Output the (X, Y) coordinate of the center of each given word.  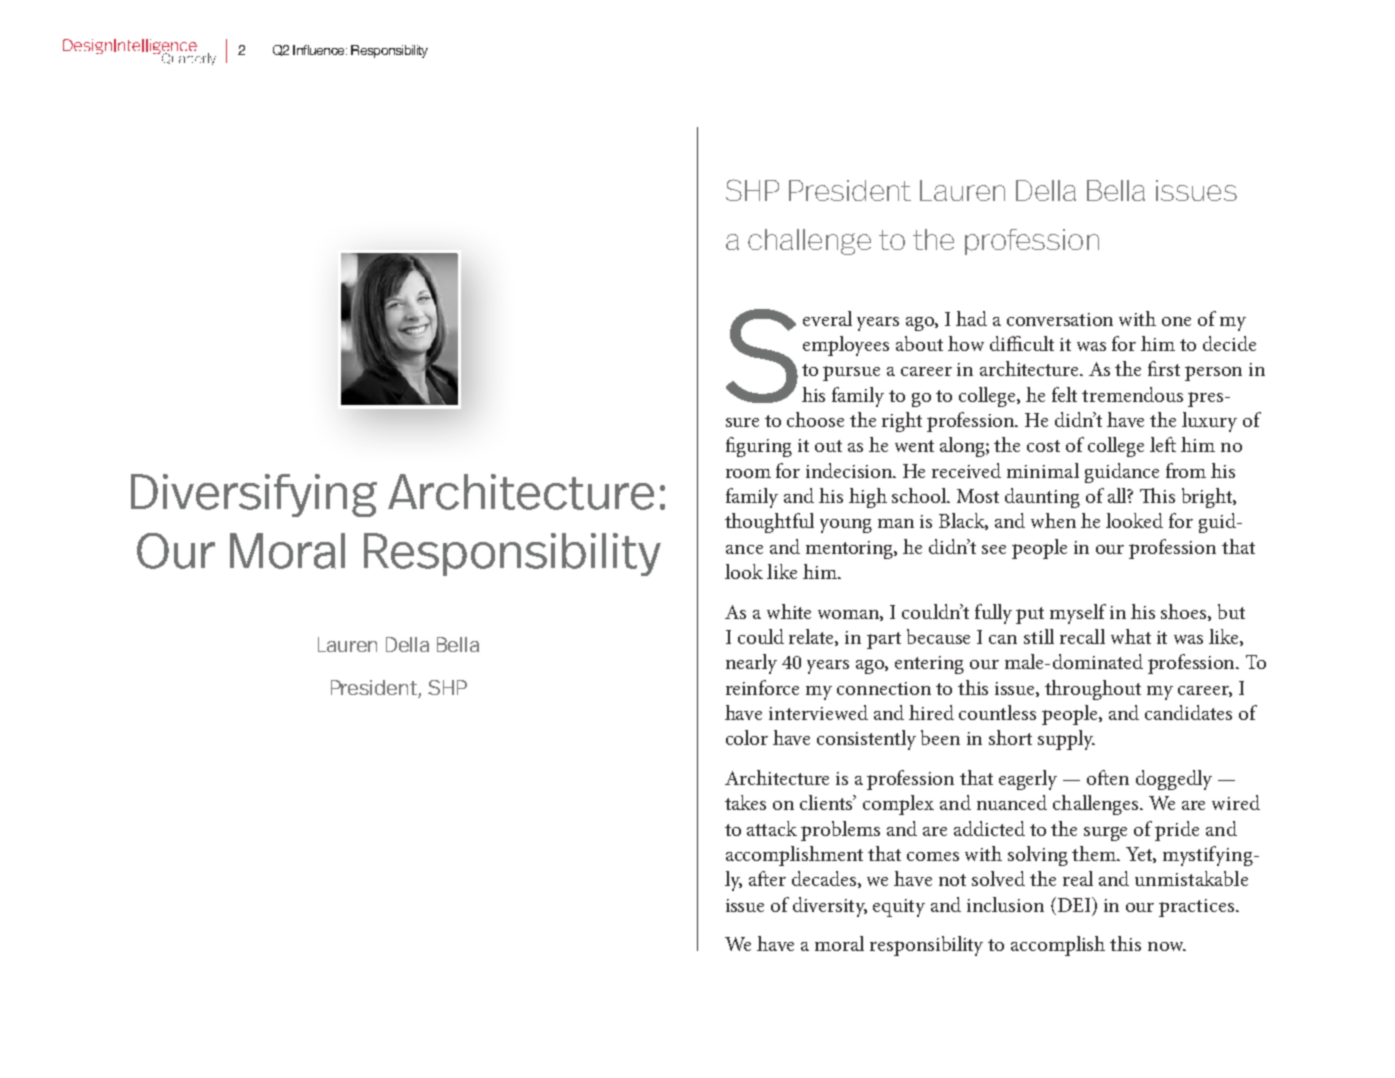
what (1131, 636)
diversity (830, 907)
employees (846, 346)
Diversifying (254, 495)
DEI (1074, 904)
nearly (751, 664)
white (789, 611)
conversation (1060, 319)
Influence (320, 50)
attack (772, 828)
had (971, 318)
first (1164, 368)
